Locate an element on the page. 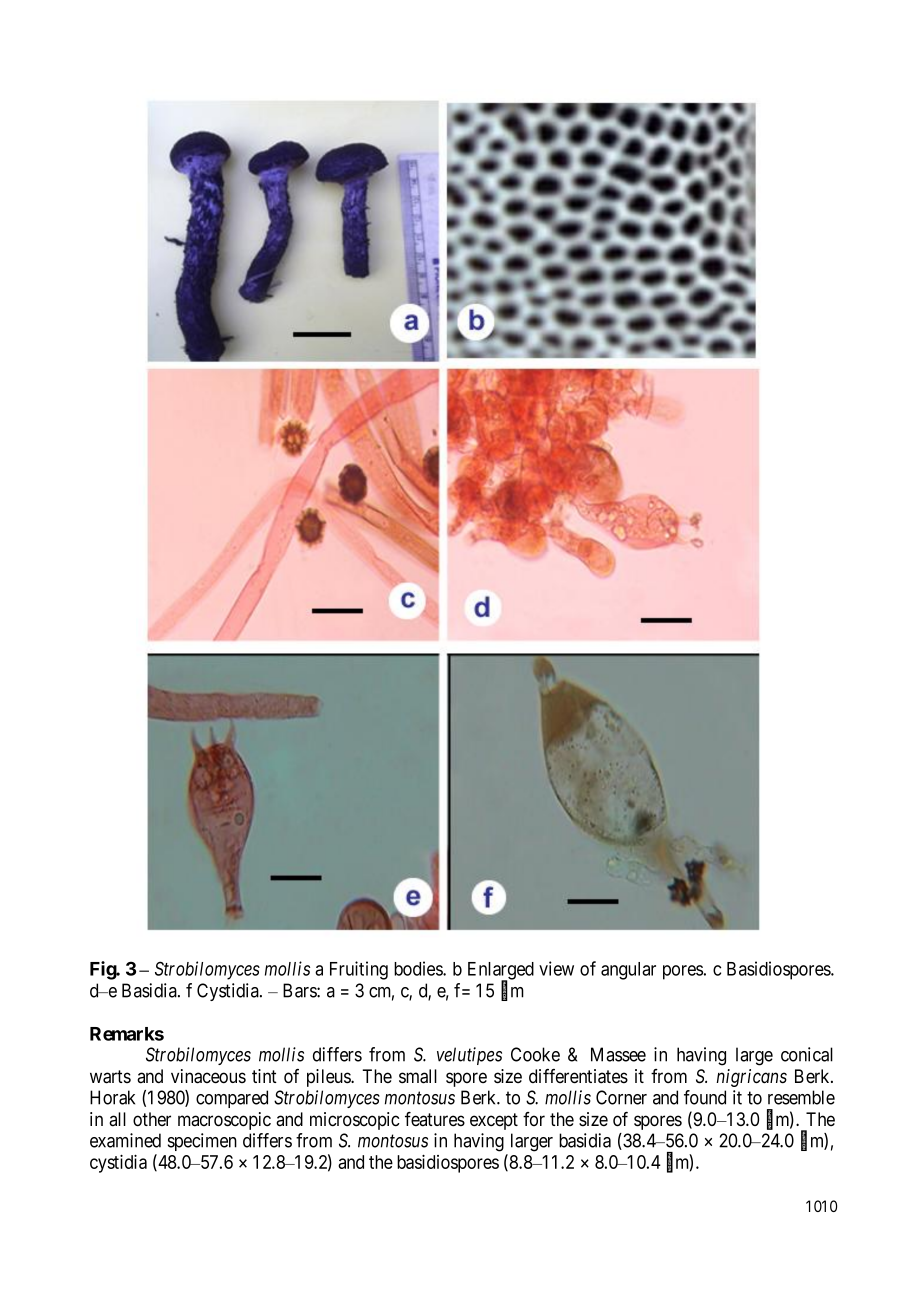 The height and width of the page is (1308, 924). Fruiting is located at coordinates (359, 970).
